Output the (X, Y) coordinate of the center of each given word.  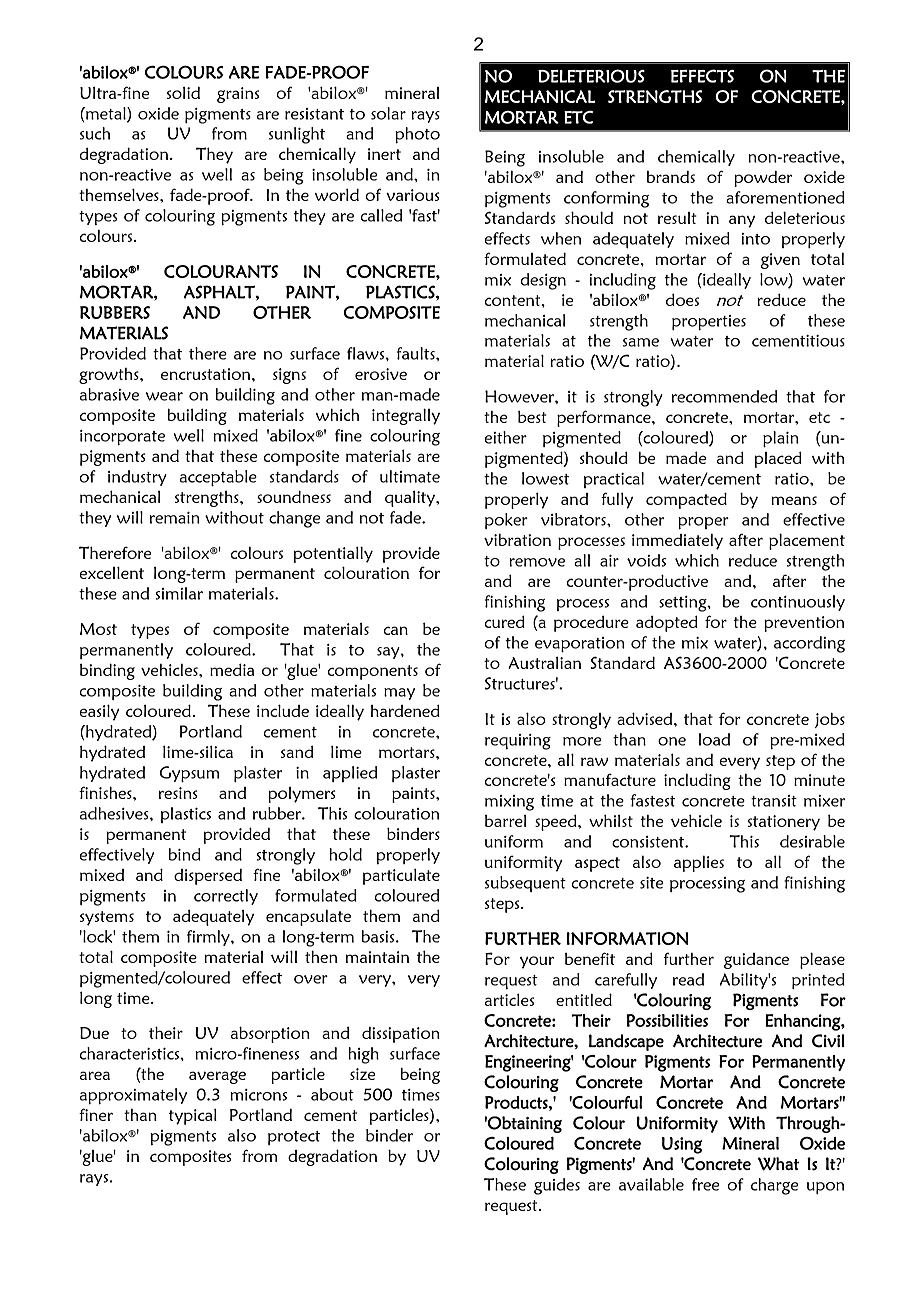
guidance (756, 961)
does (682, 299)
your (537, 962)
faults (417, 353)
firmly (209, 938)
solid (183, 93)
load (714, 739)
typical (193, 1116)
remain (175, 518)
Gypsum (189, 774)
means (794, 500)
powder (763, 179)
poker (506, 521)
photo (417, 135)
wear (164, 396)
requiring (518, 742)
